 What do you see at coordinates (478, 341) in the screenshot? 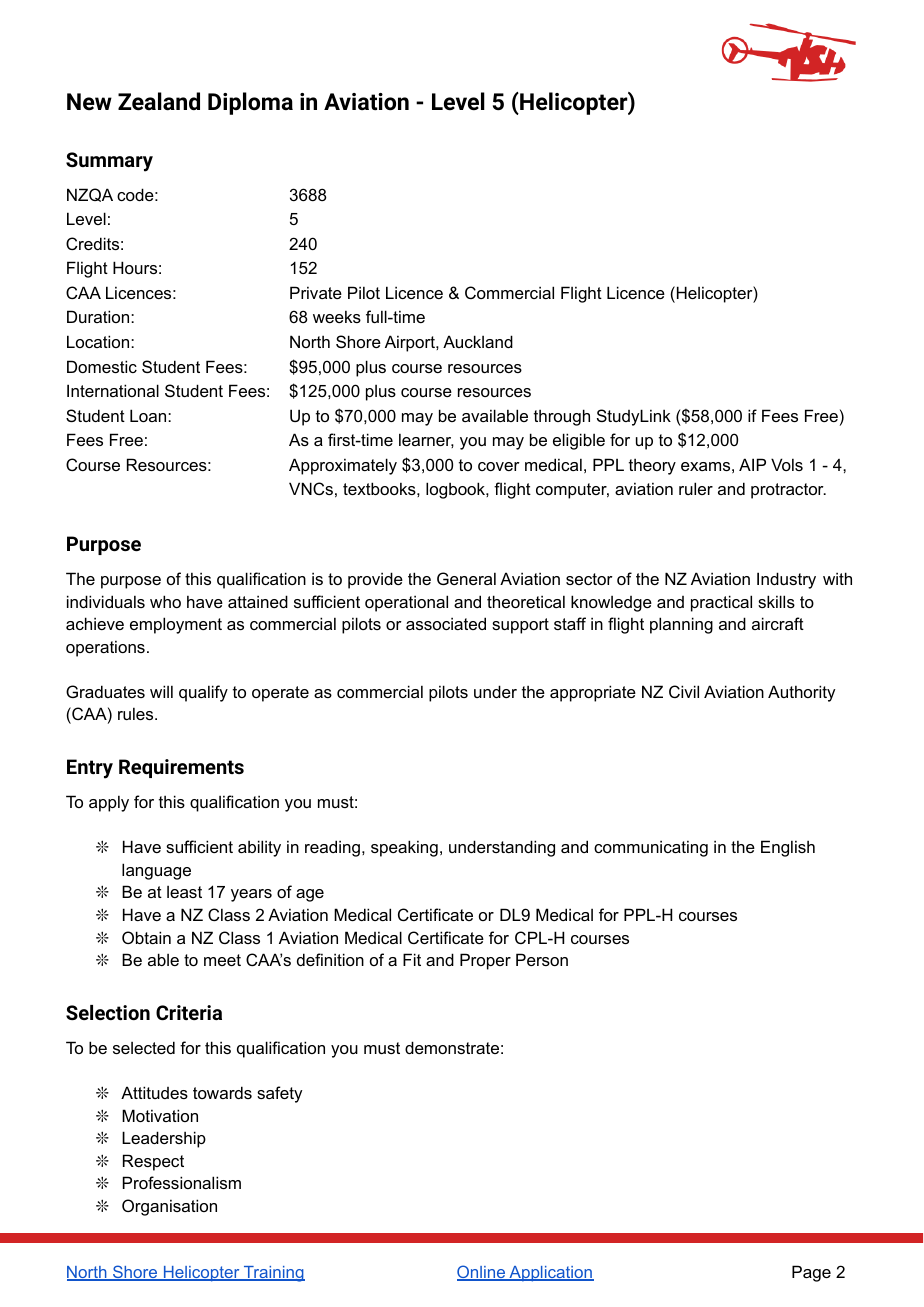
I see `Auckland` at bounding box center [478, 341].
